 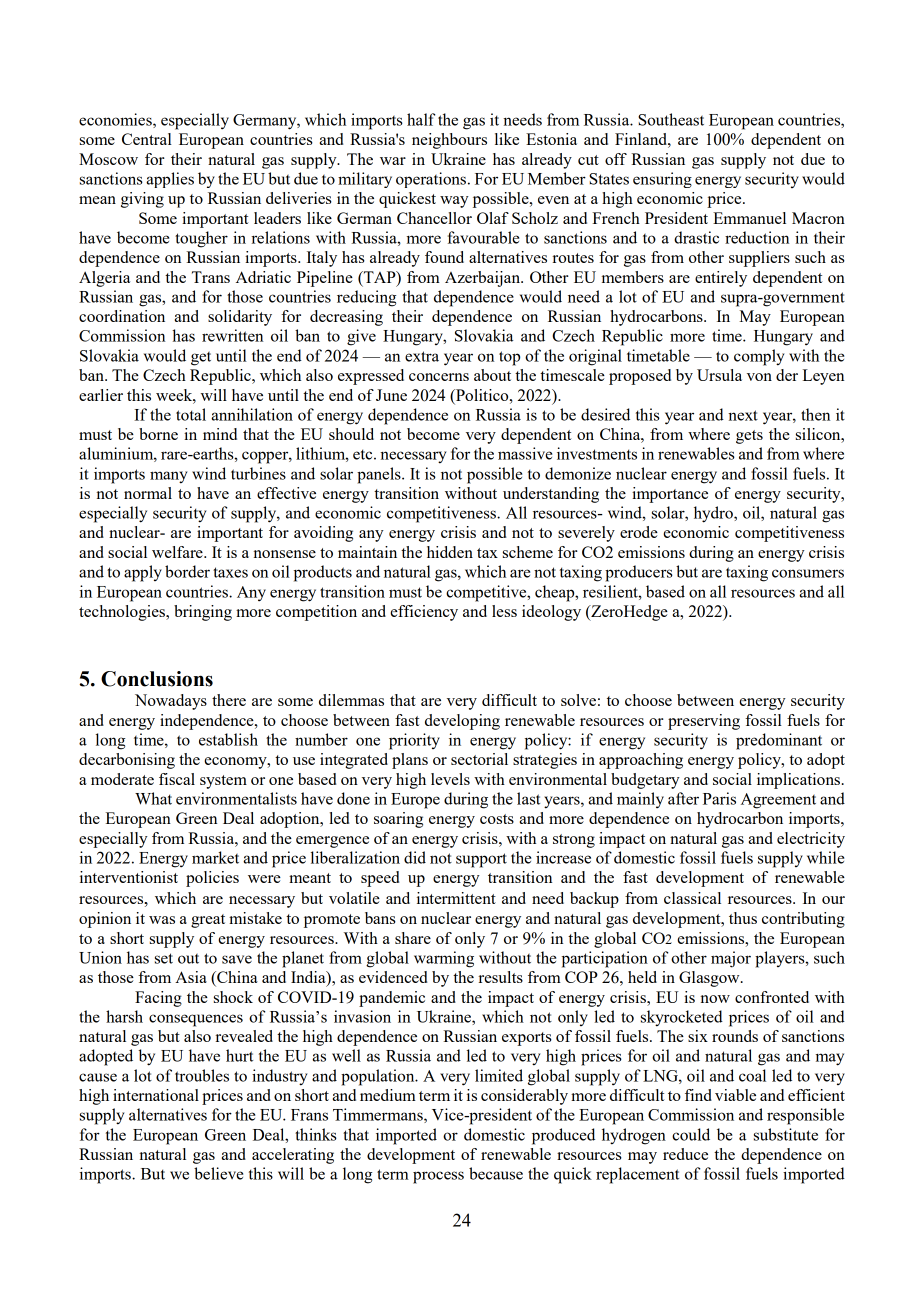 What do you see at coordinates (218, 1173) in the image?
I see `believe` at bounding box center [218, 1173].
